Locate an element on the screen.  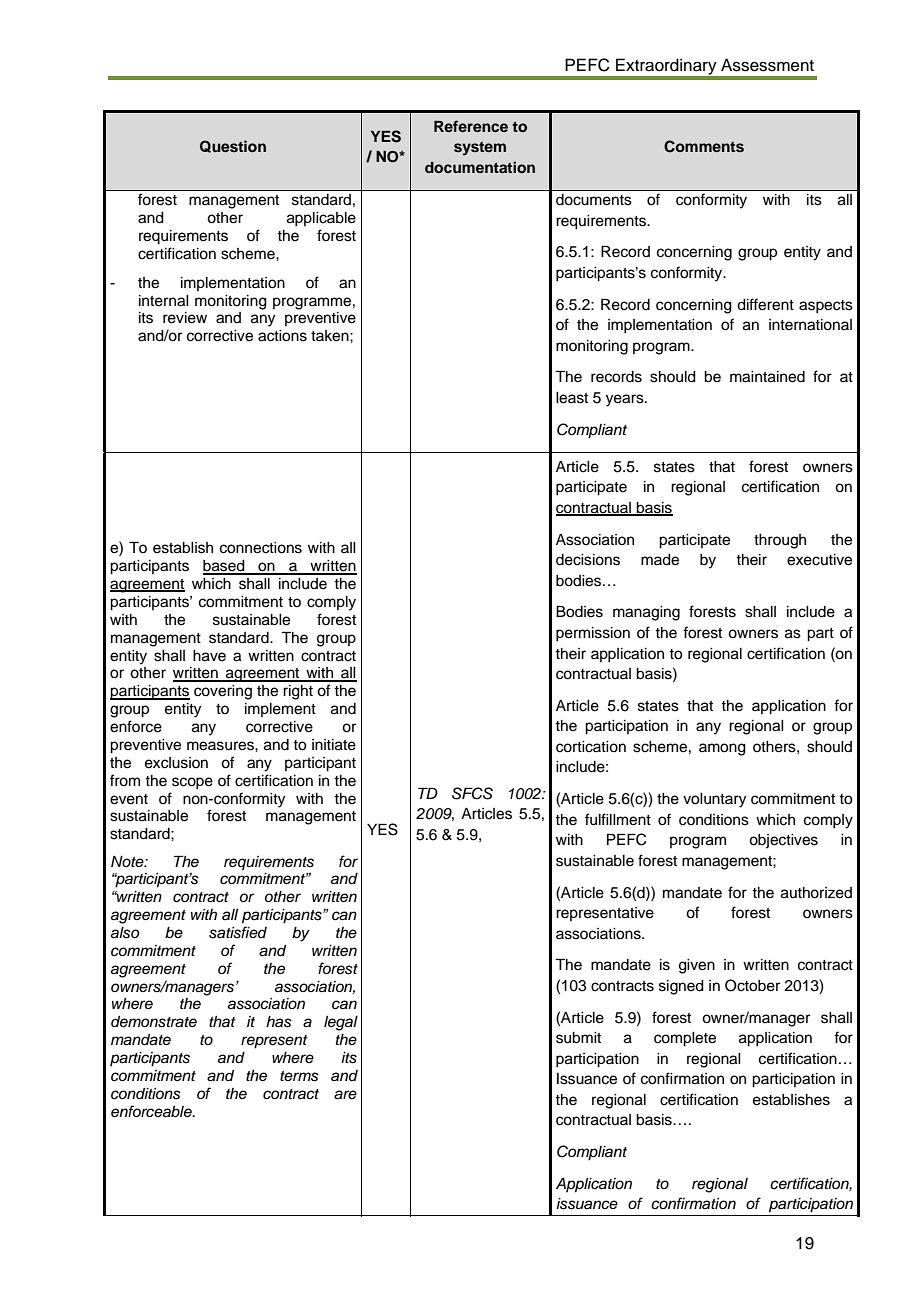
Assessment is located at coordinates (767, 65).
